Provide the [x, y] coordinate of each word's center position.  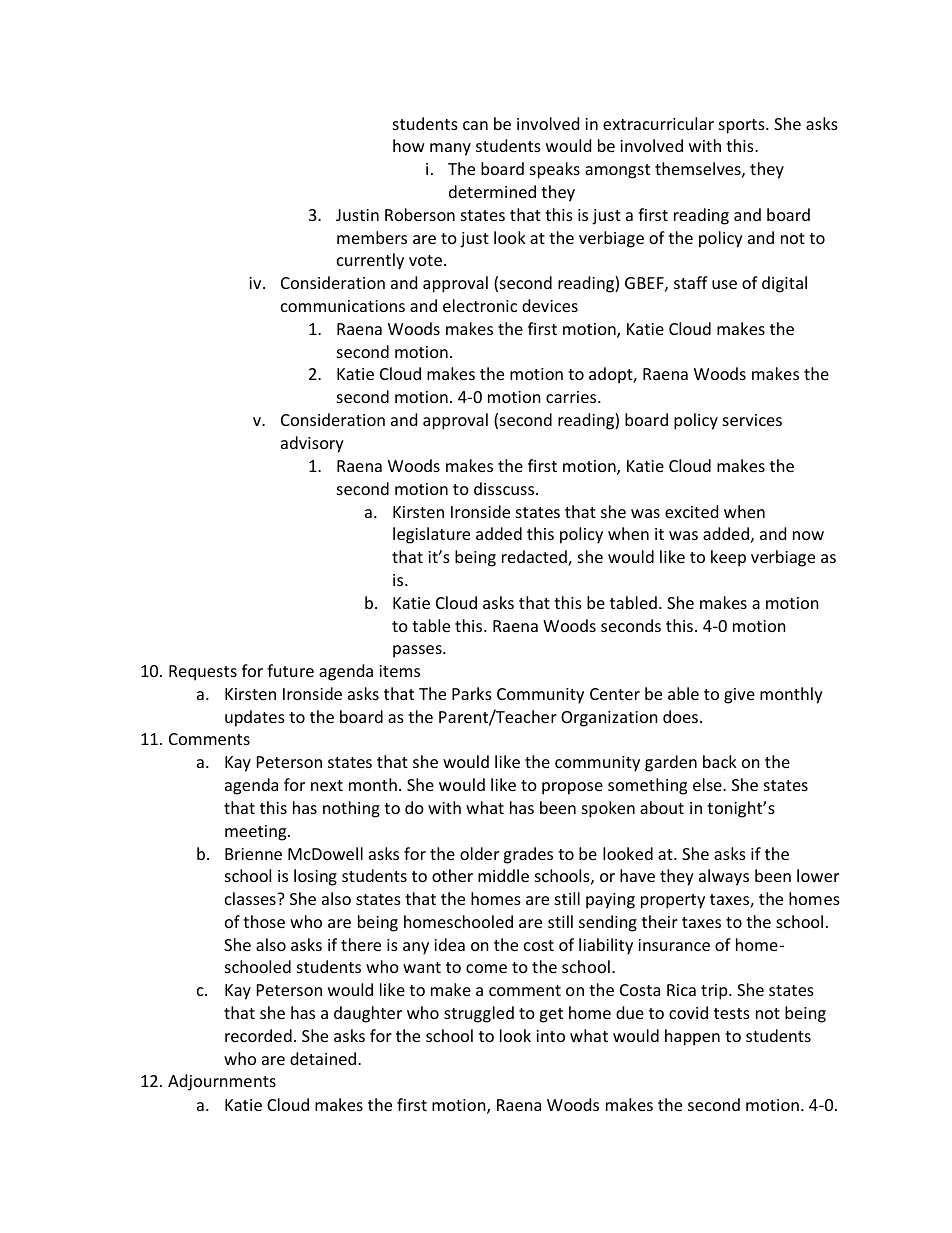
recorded [258, 1035]
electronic [480, 305]
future [290, 670]
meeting [257, 833]
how [409, 145]
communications [343, 306]
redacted [535, 558]
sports [743, 126]
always [724, 877]
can [475, 125]
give [739, 696]
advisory [312, 444]
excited [691, 511]
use [724, 284]
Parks [472, 693]
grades [528, 855]
